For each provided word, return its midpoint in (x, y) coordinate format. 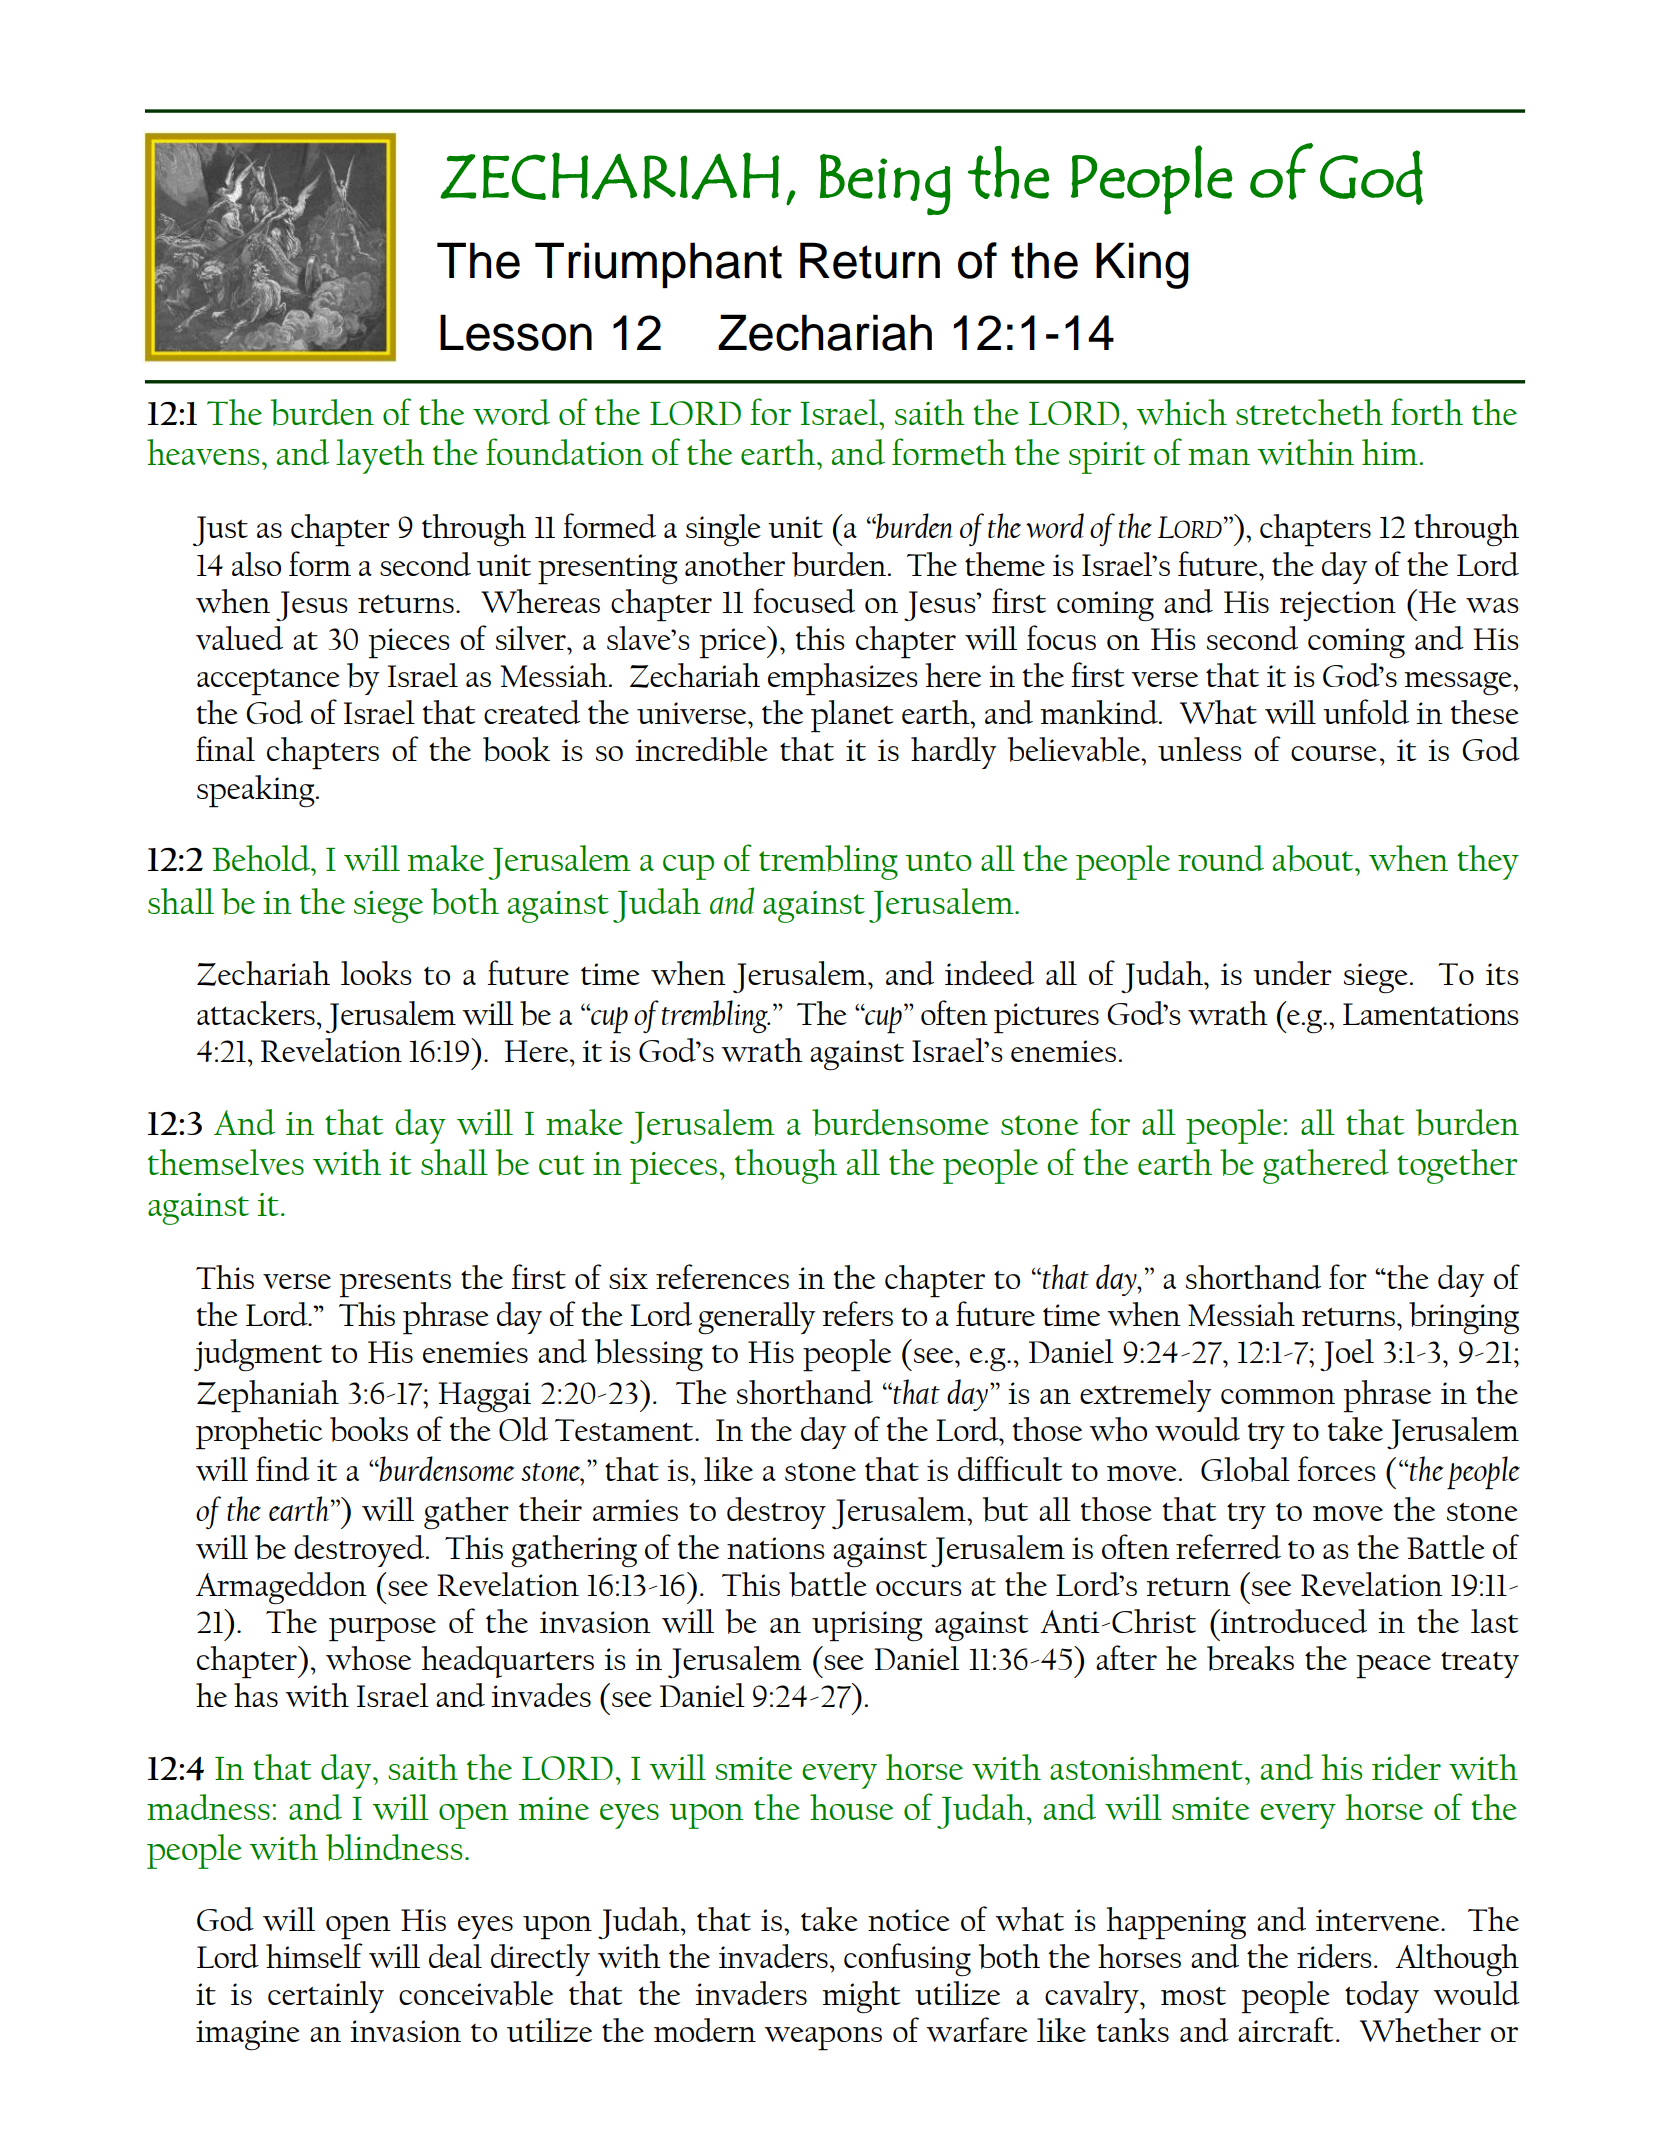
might (861, 1997)
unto (938, 861)
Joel (1347, 1355)
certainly (326, 1997)
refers (857, 1313)
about (1313, 858)
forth (1427, 411)
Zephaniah (268, 1396)
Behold (262, 858)
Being (885, 184)
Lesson (516, 332)
